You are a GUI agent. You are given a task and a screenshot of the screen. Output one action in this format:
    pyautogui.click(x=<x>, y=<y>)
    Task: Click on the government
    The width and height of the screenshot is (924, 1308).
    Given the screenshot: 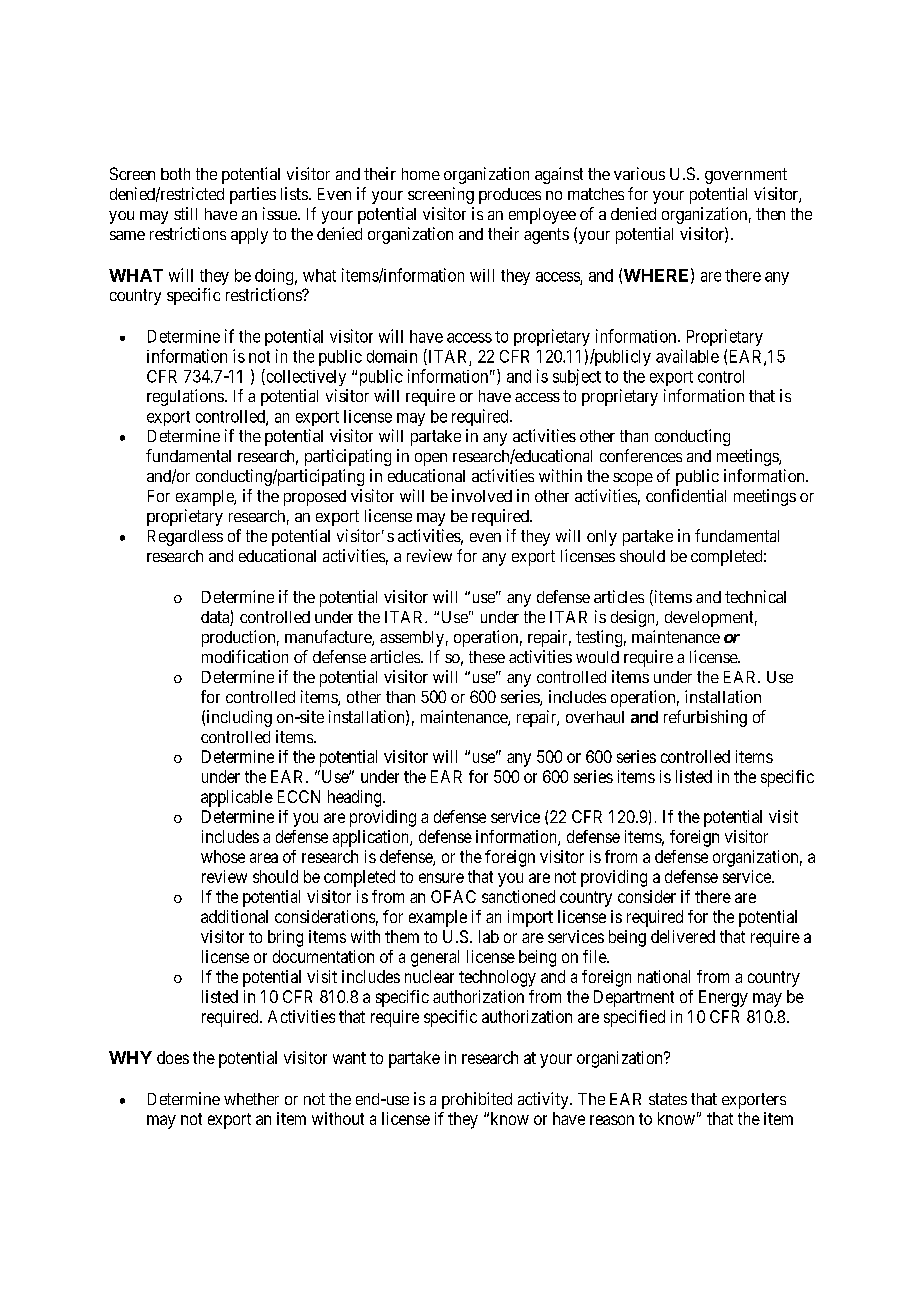 What is the action you would take?
    pyautogui.click(x=746, y=176)
